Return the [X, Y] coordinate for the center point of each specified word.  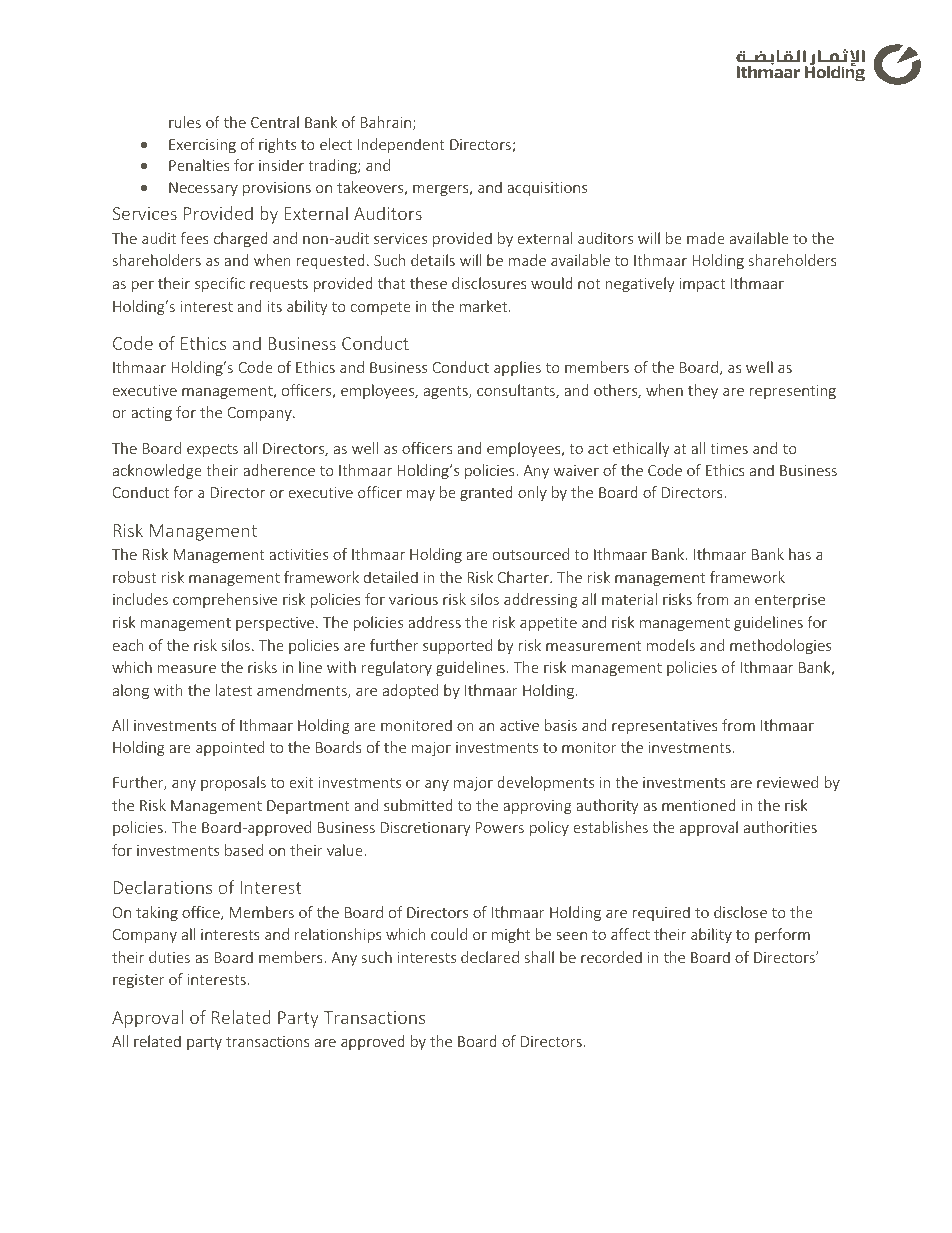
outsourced [531, 554]
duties [169, 957]
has [800, 554]
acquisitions [547, 189]
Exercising [202, 146]
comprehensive [225, 600]
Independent [401, 145]
